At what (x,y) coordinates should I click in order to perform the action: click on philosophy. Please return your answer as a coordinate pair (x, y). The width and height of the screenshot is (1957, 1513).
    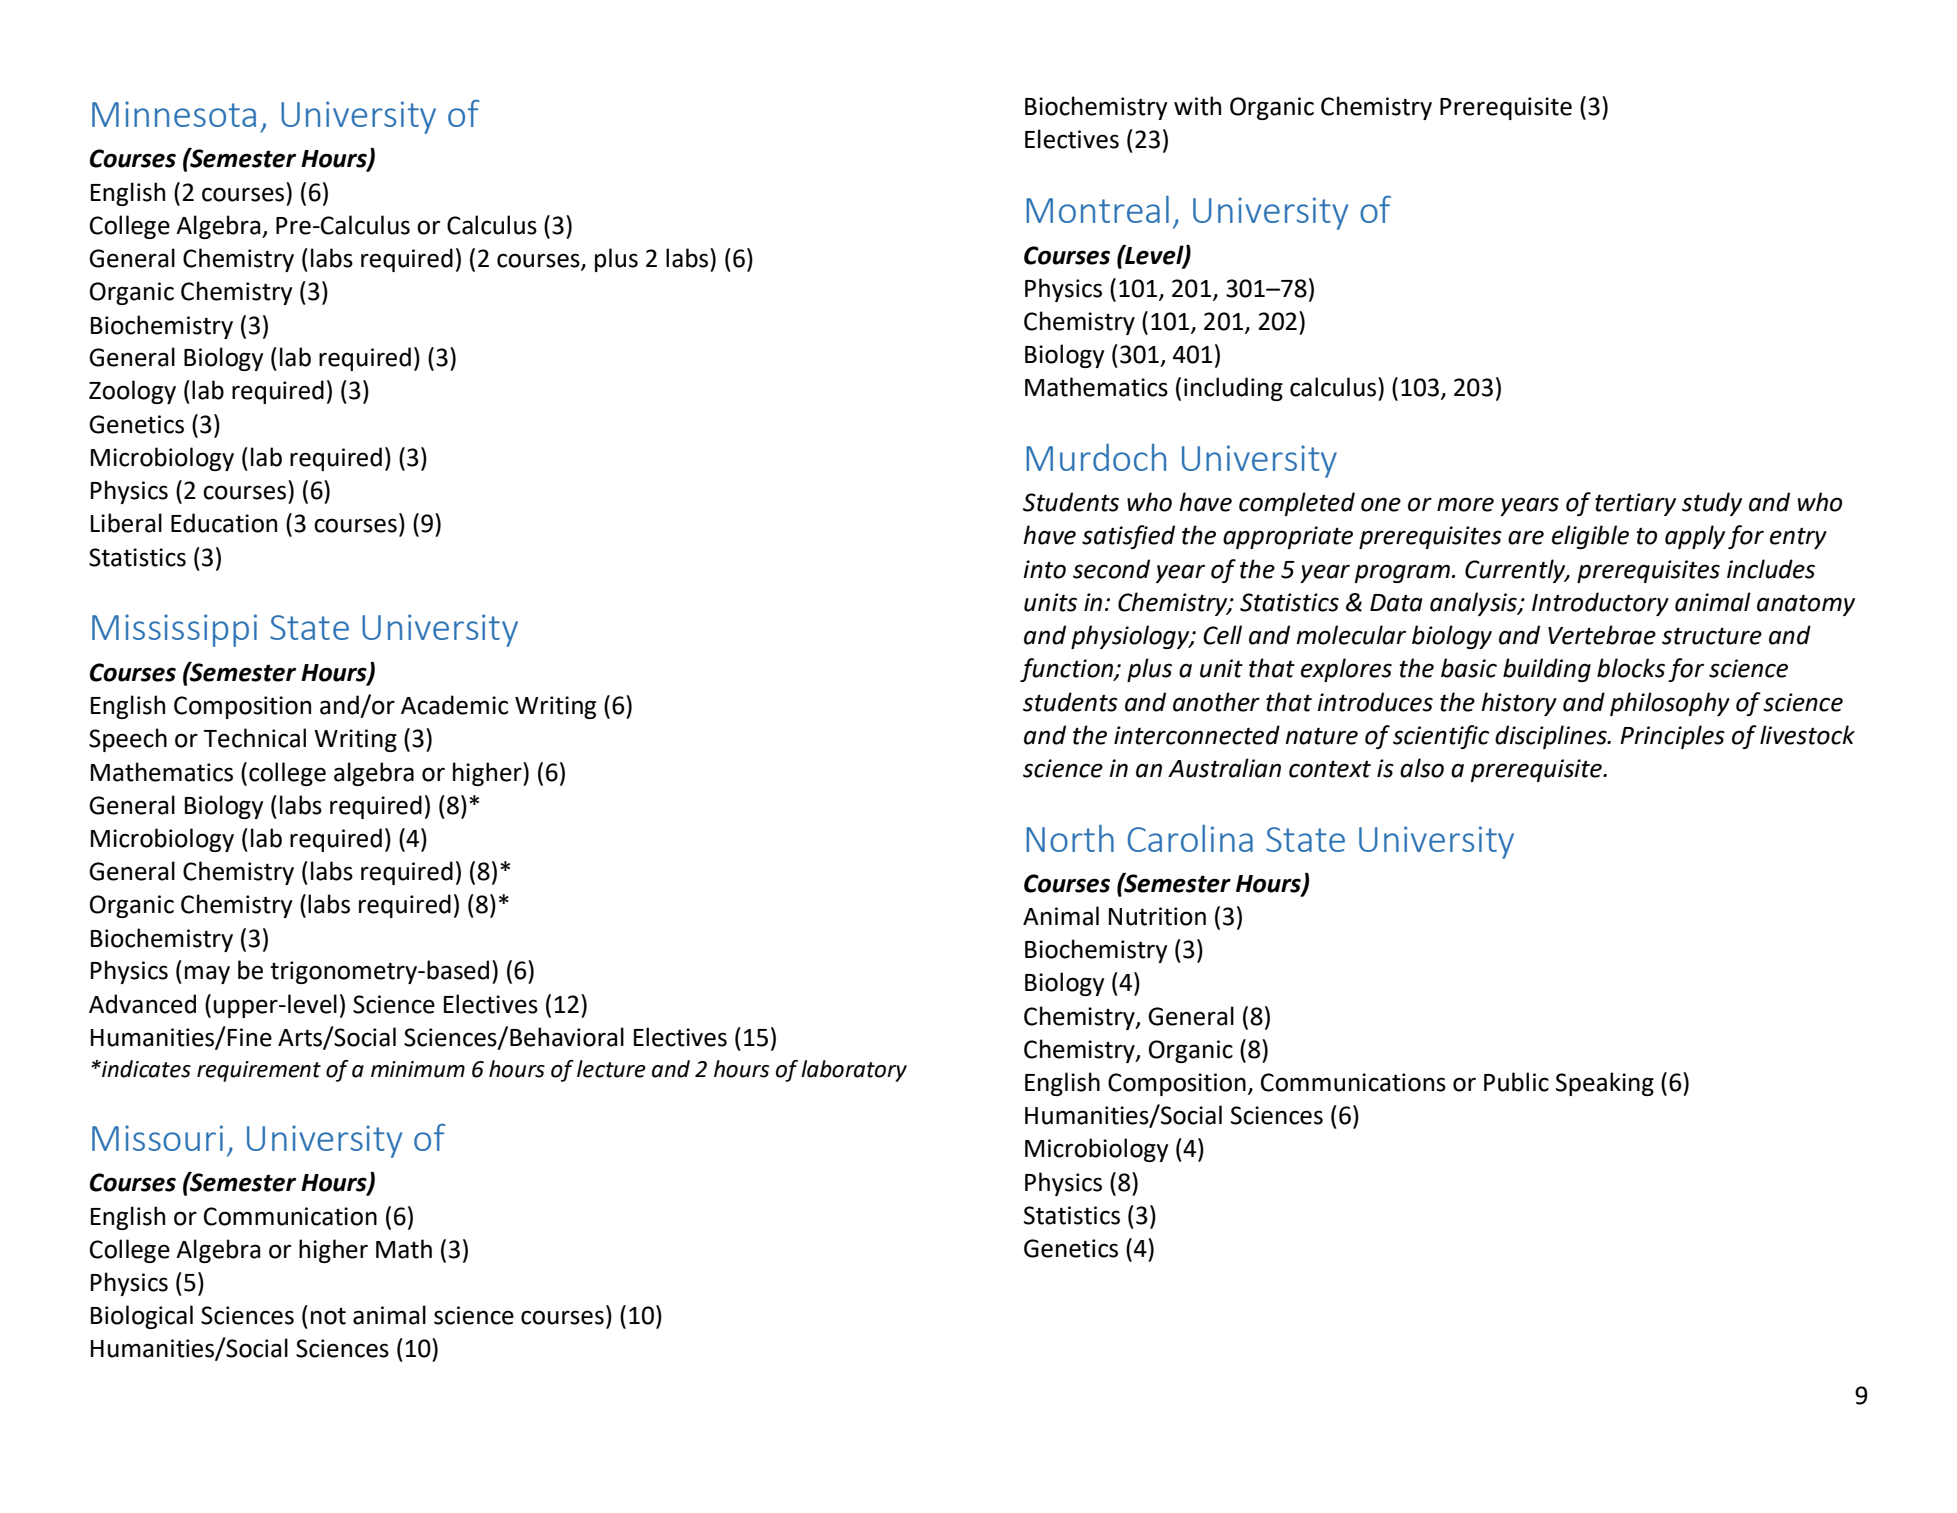
    Looking at the image, I should click on (1670, 704).
